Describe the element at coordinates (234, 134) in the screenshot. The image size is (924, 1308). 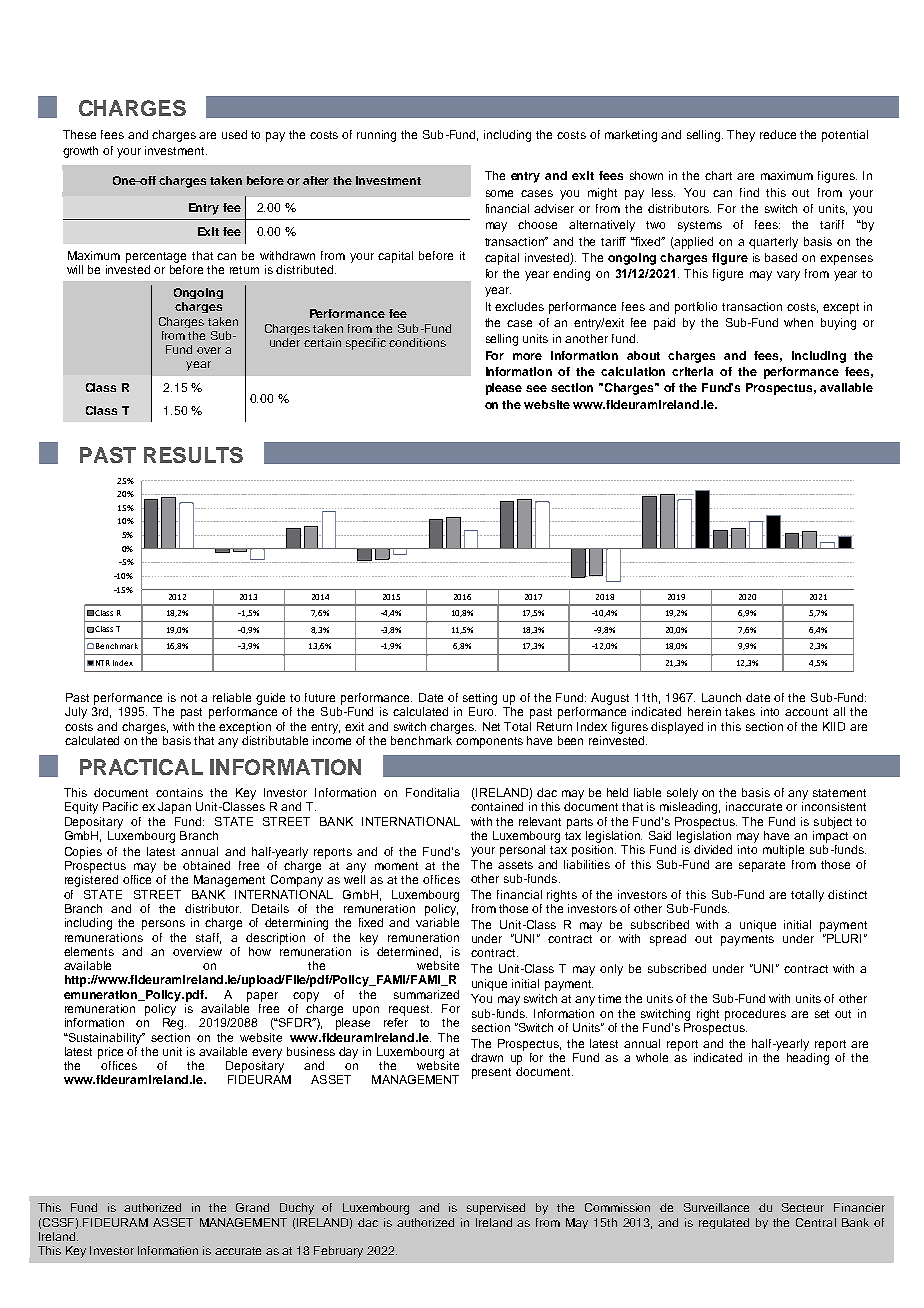
I see `used` at that location.
